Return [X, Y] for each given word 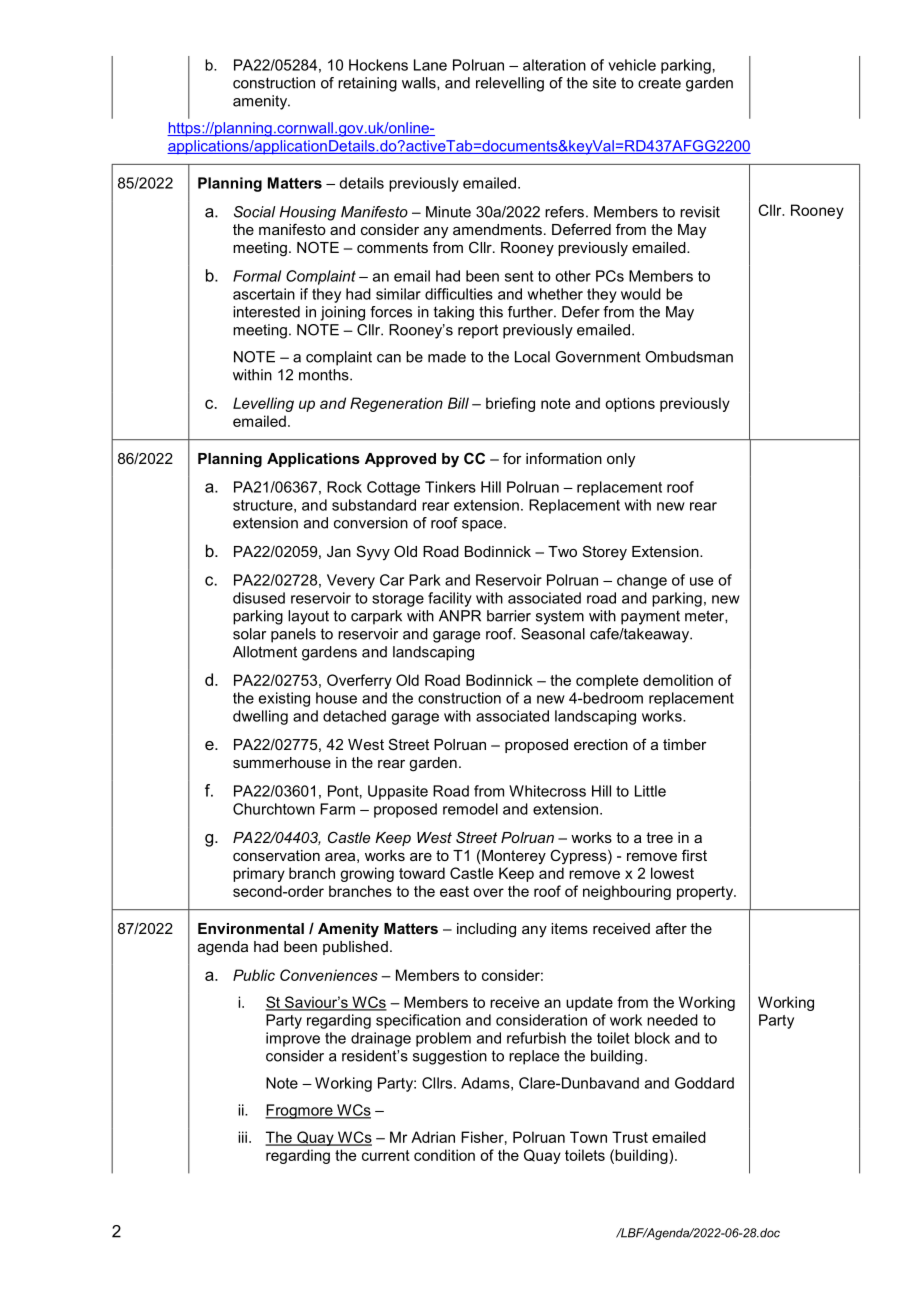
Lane [430, 65]
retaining [367, 84]
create [659, 83]
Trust [630, 1137]
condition [444, 1155]
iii [242, 1137]
